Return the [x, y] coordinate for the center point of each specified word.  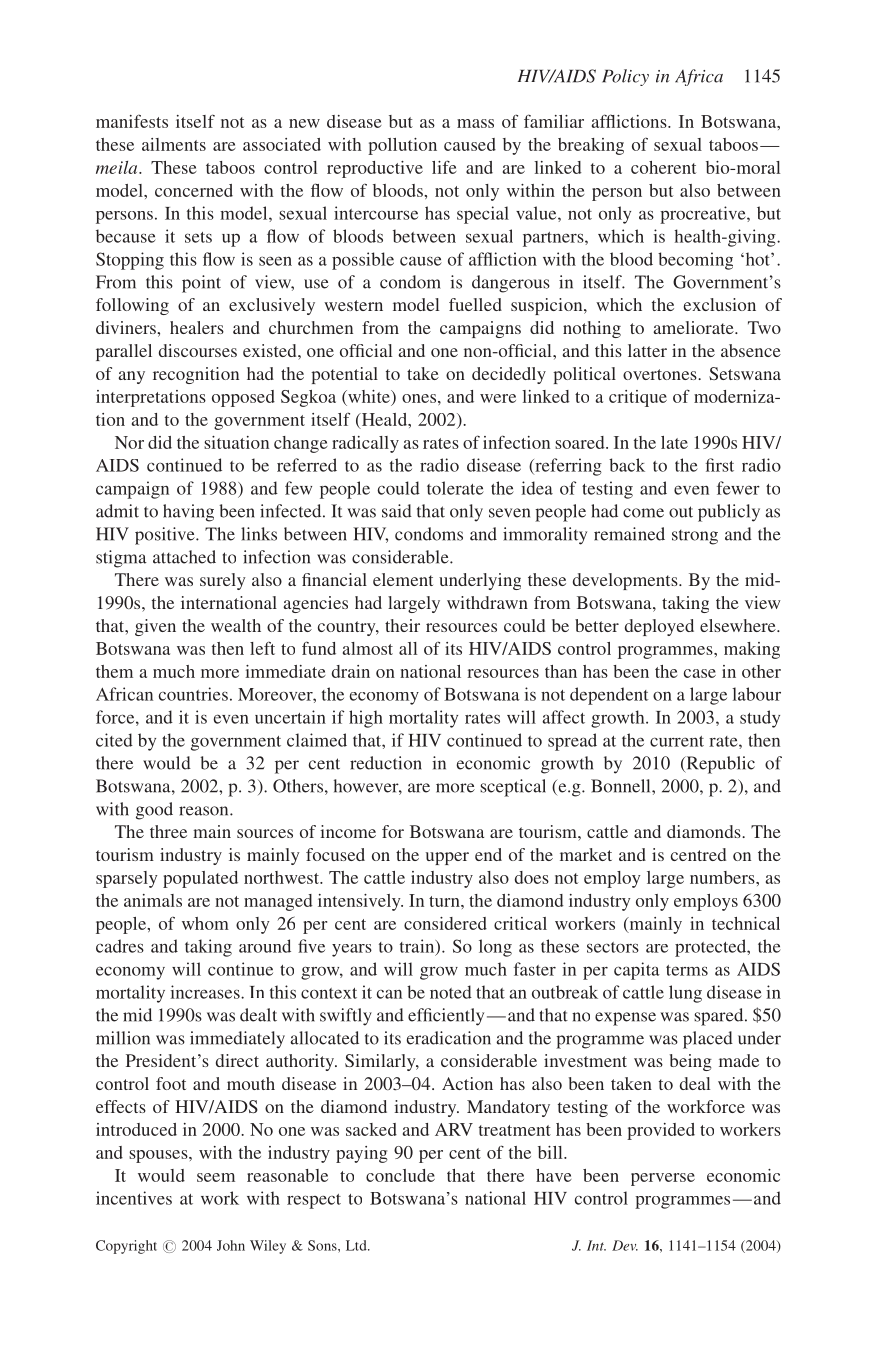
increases [206, 992]
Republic [719, 765]
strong [695, 537]
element [403, 579]
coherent [663, 167]
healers [197, 327]
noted [451, 992]
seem [216, 1177]
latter [647, 350]
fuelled [475, 304]
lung [685, 994]
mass [475, 123]
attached [184, 557]
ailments [174, 144]
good [154, 811]
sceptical [513, 788]
